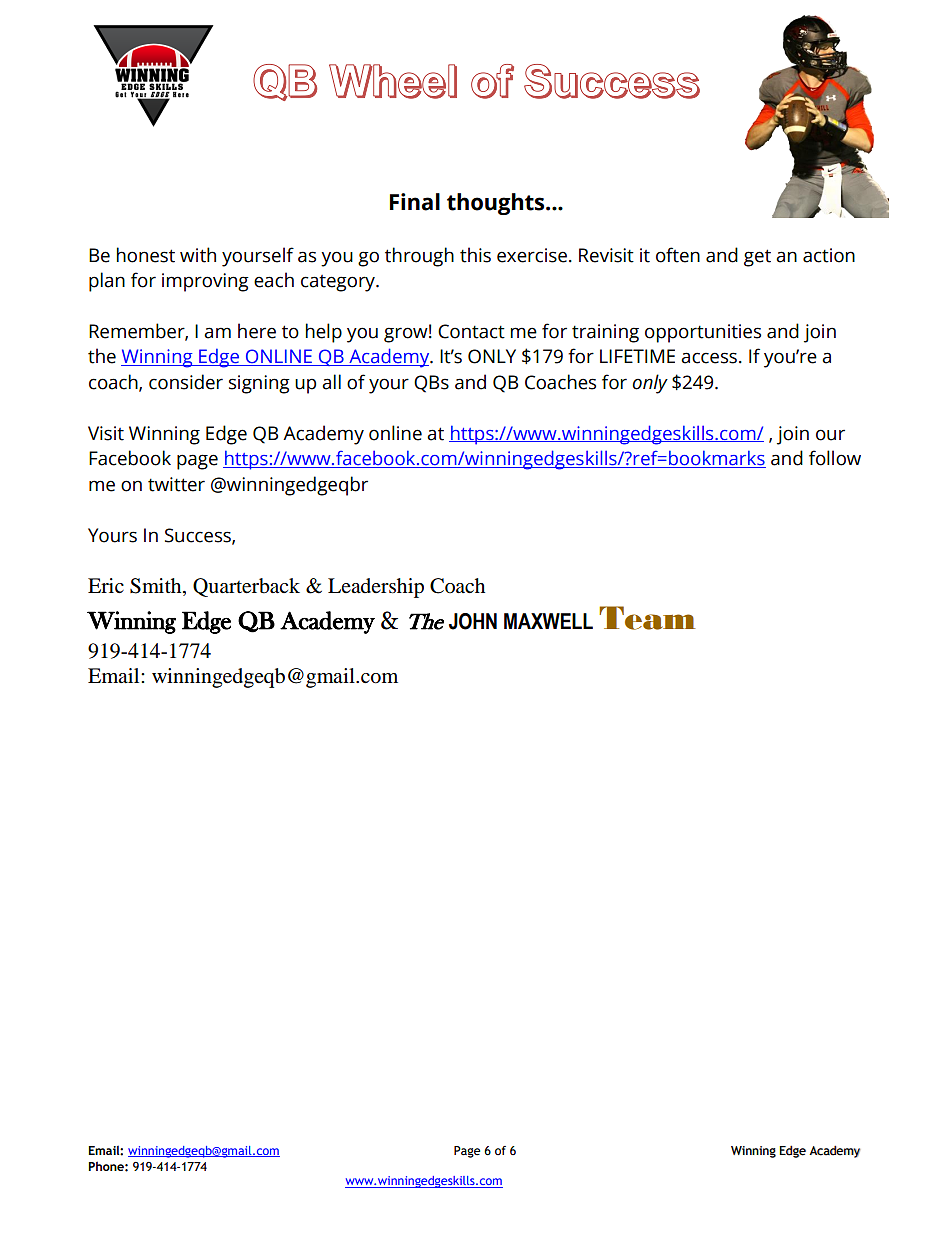 The image size is (952, 1233). I want to click on with, so click(198, 255).
